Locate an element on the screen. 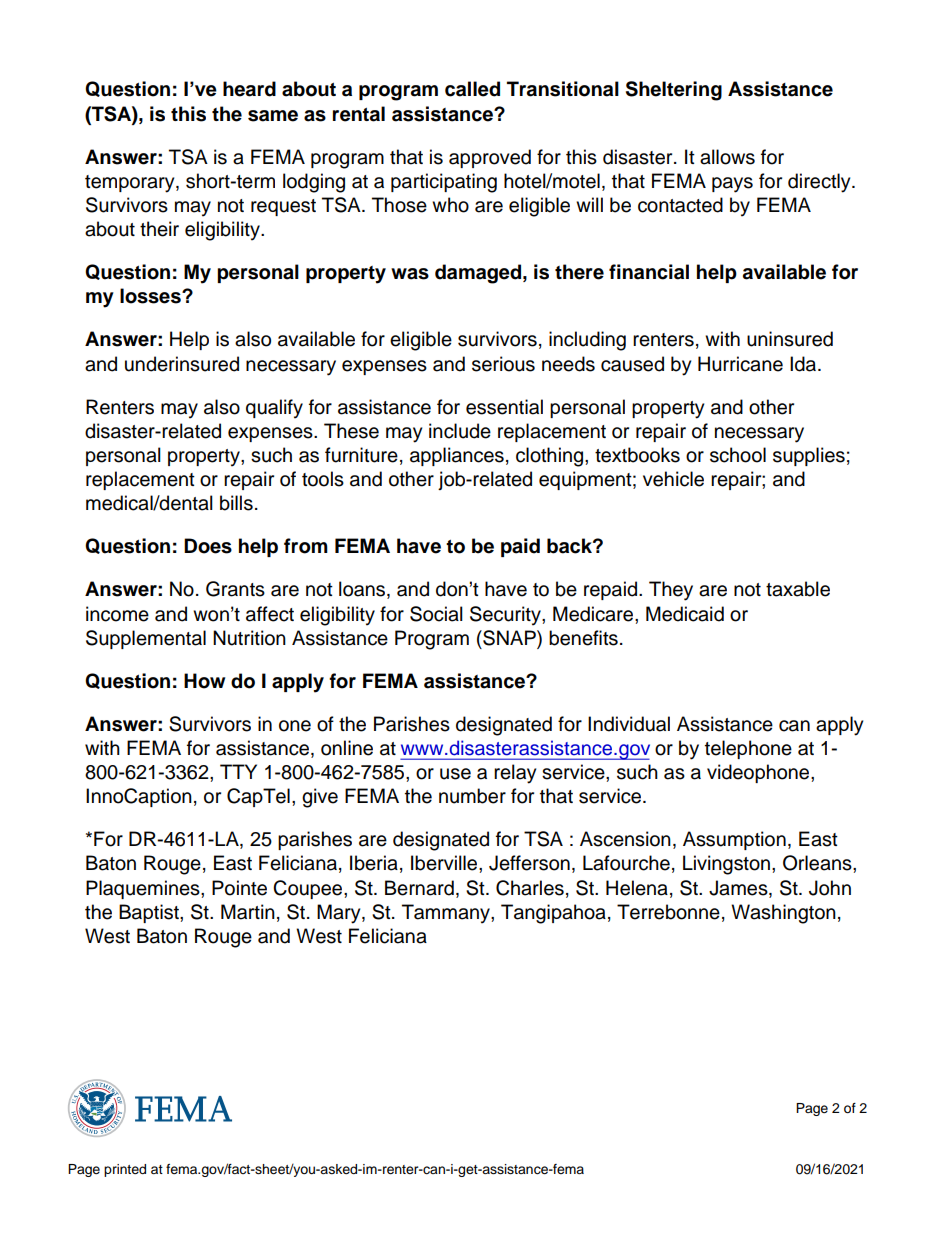 Image resolution: width=952 pixels, height=1233 pixels. Medicaid is located at coordinates (685, 614).
